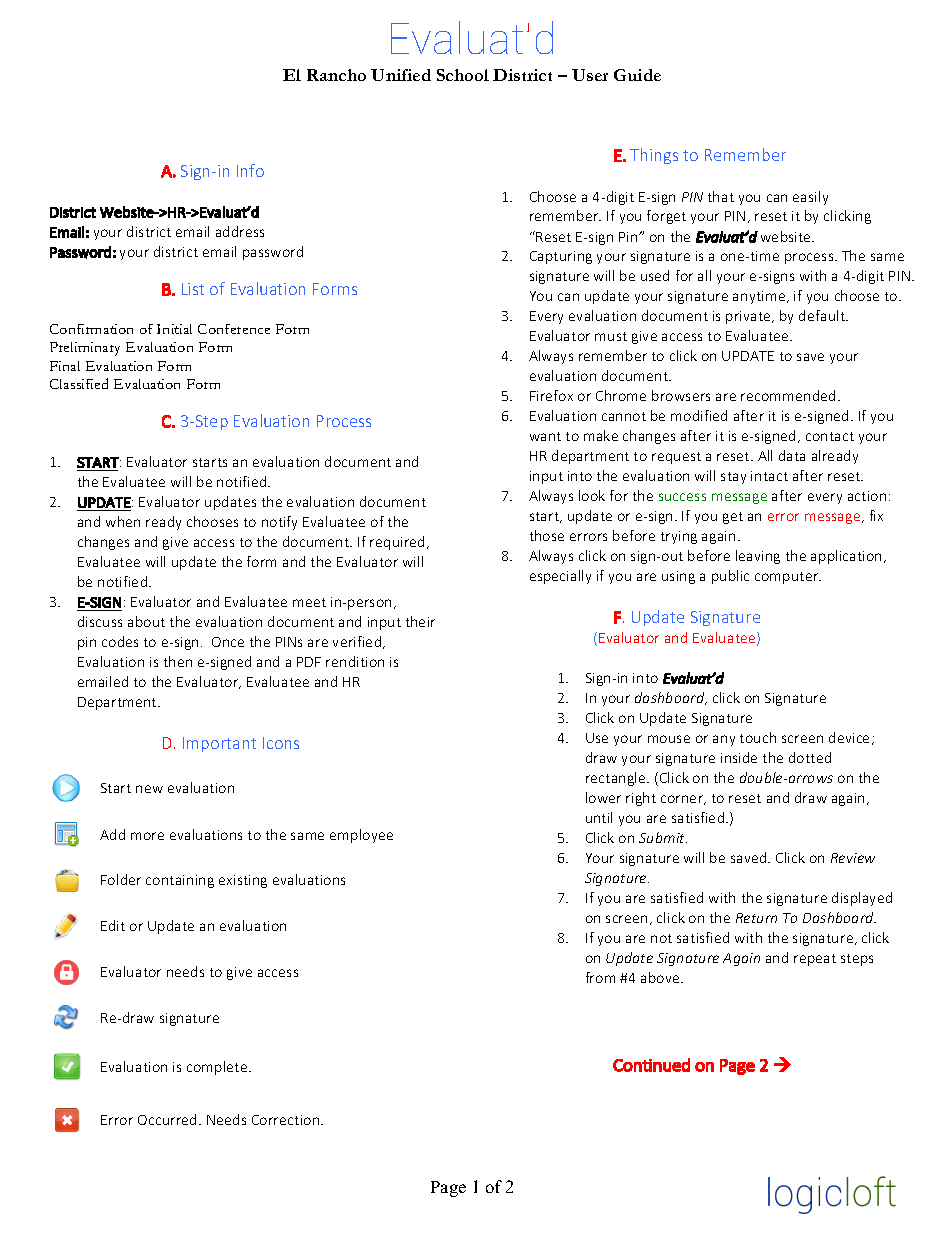  I want to click on about, so click(146, 621).
